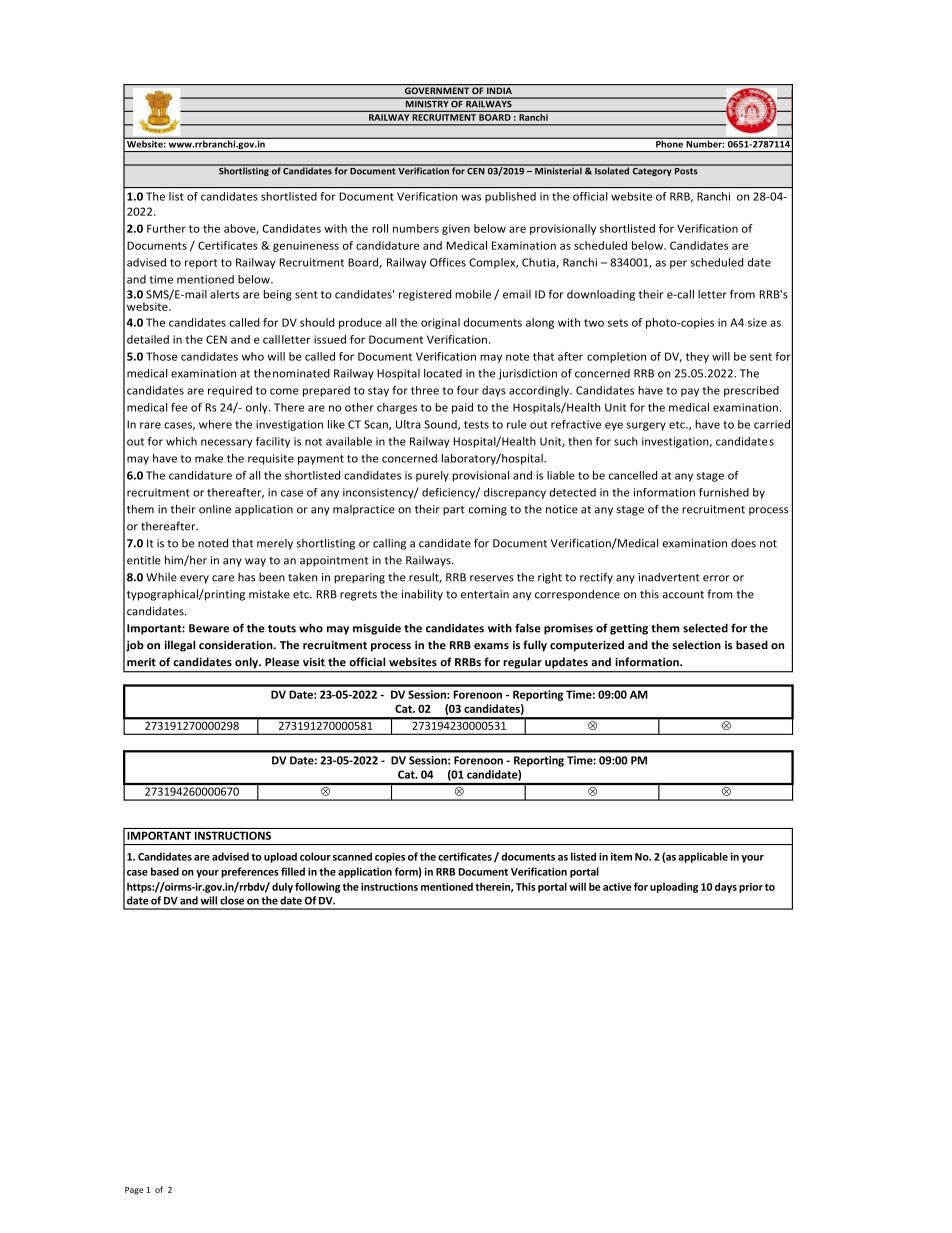 This screenshot has height=1233, width=952. What do you see at coordinates (703, 857) in the screenshot?
I see `applicable` at bounding box center [703, 857].
